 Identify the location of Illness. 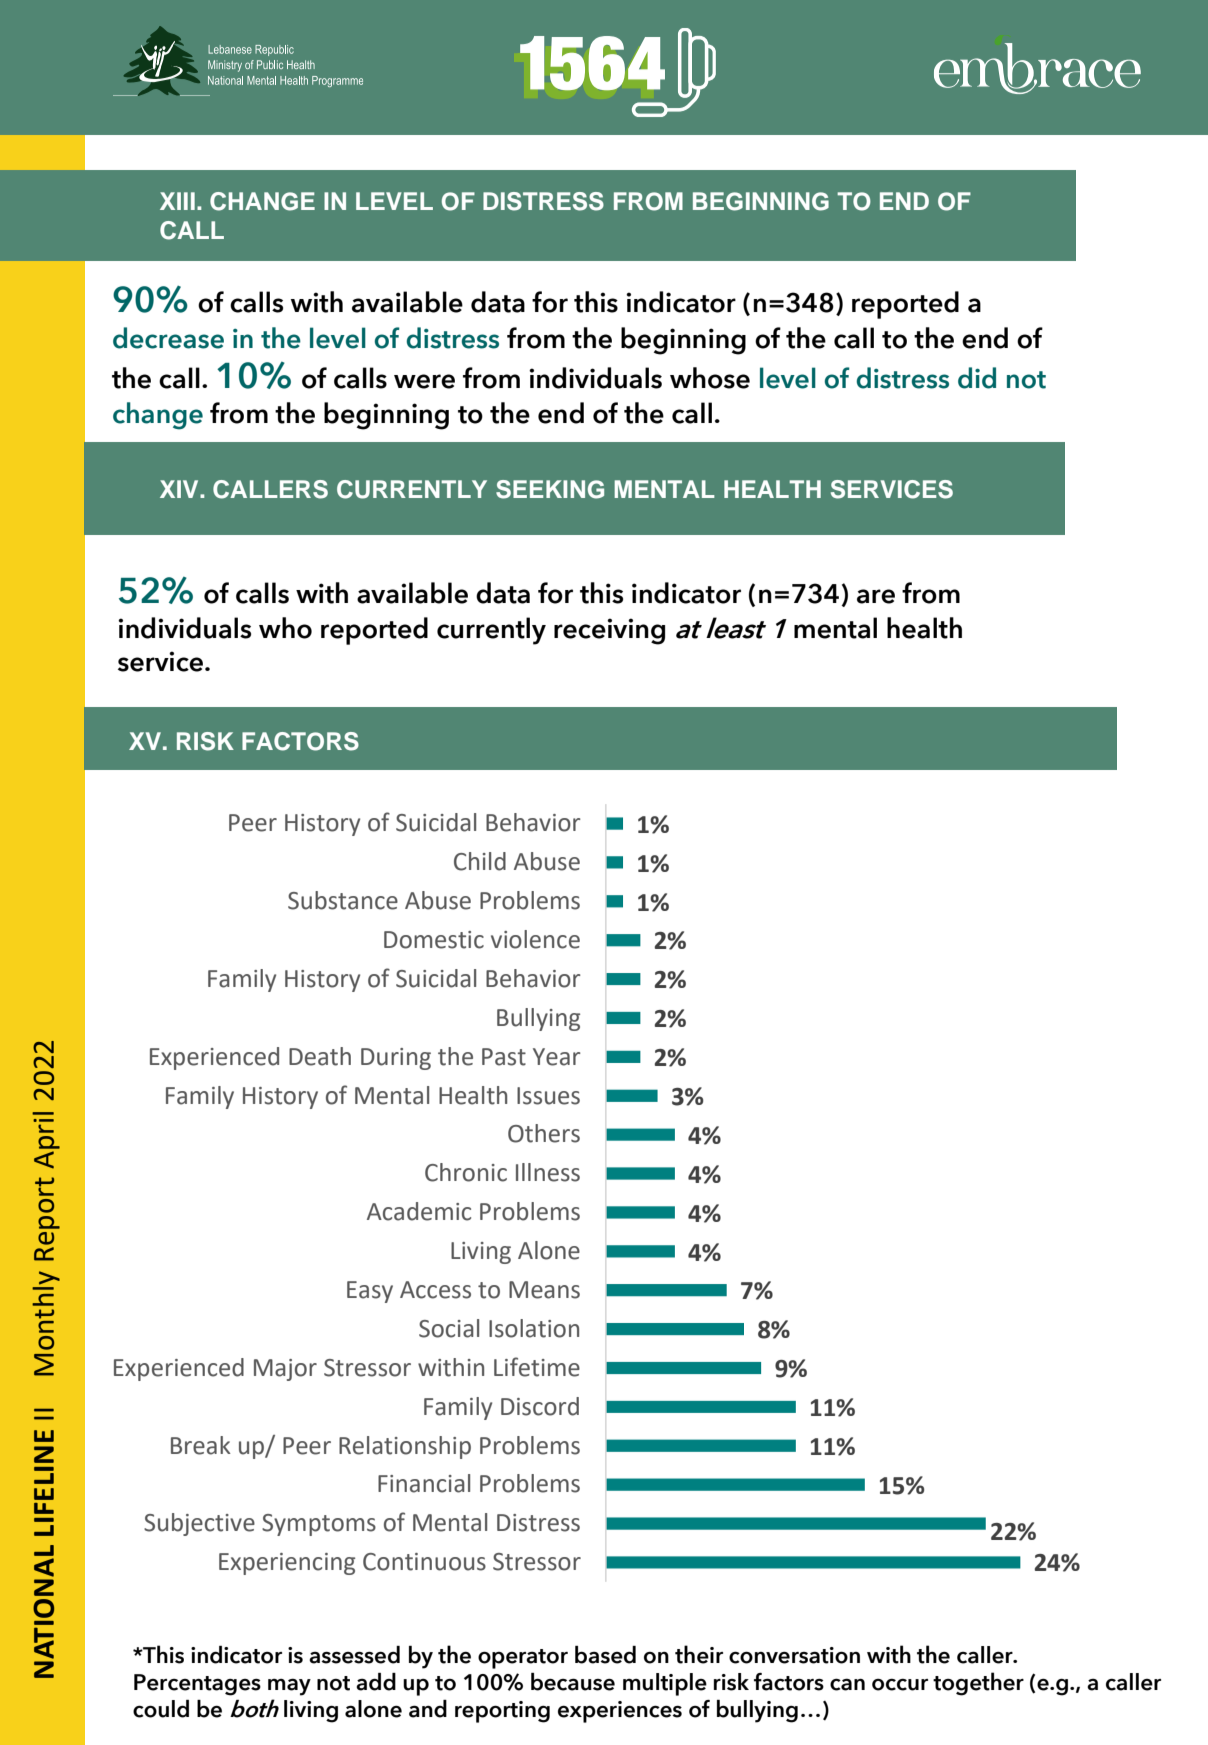
(548, 1172).
